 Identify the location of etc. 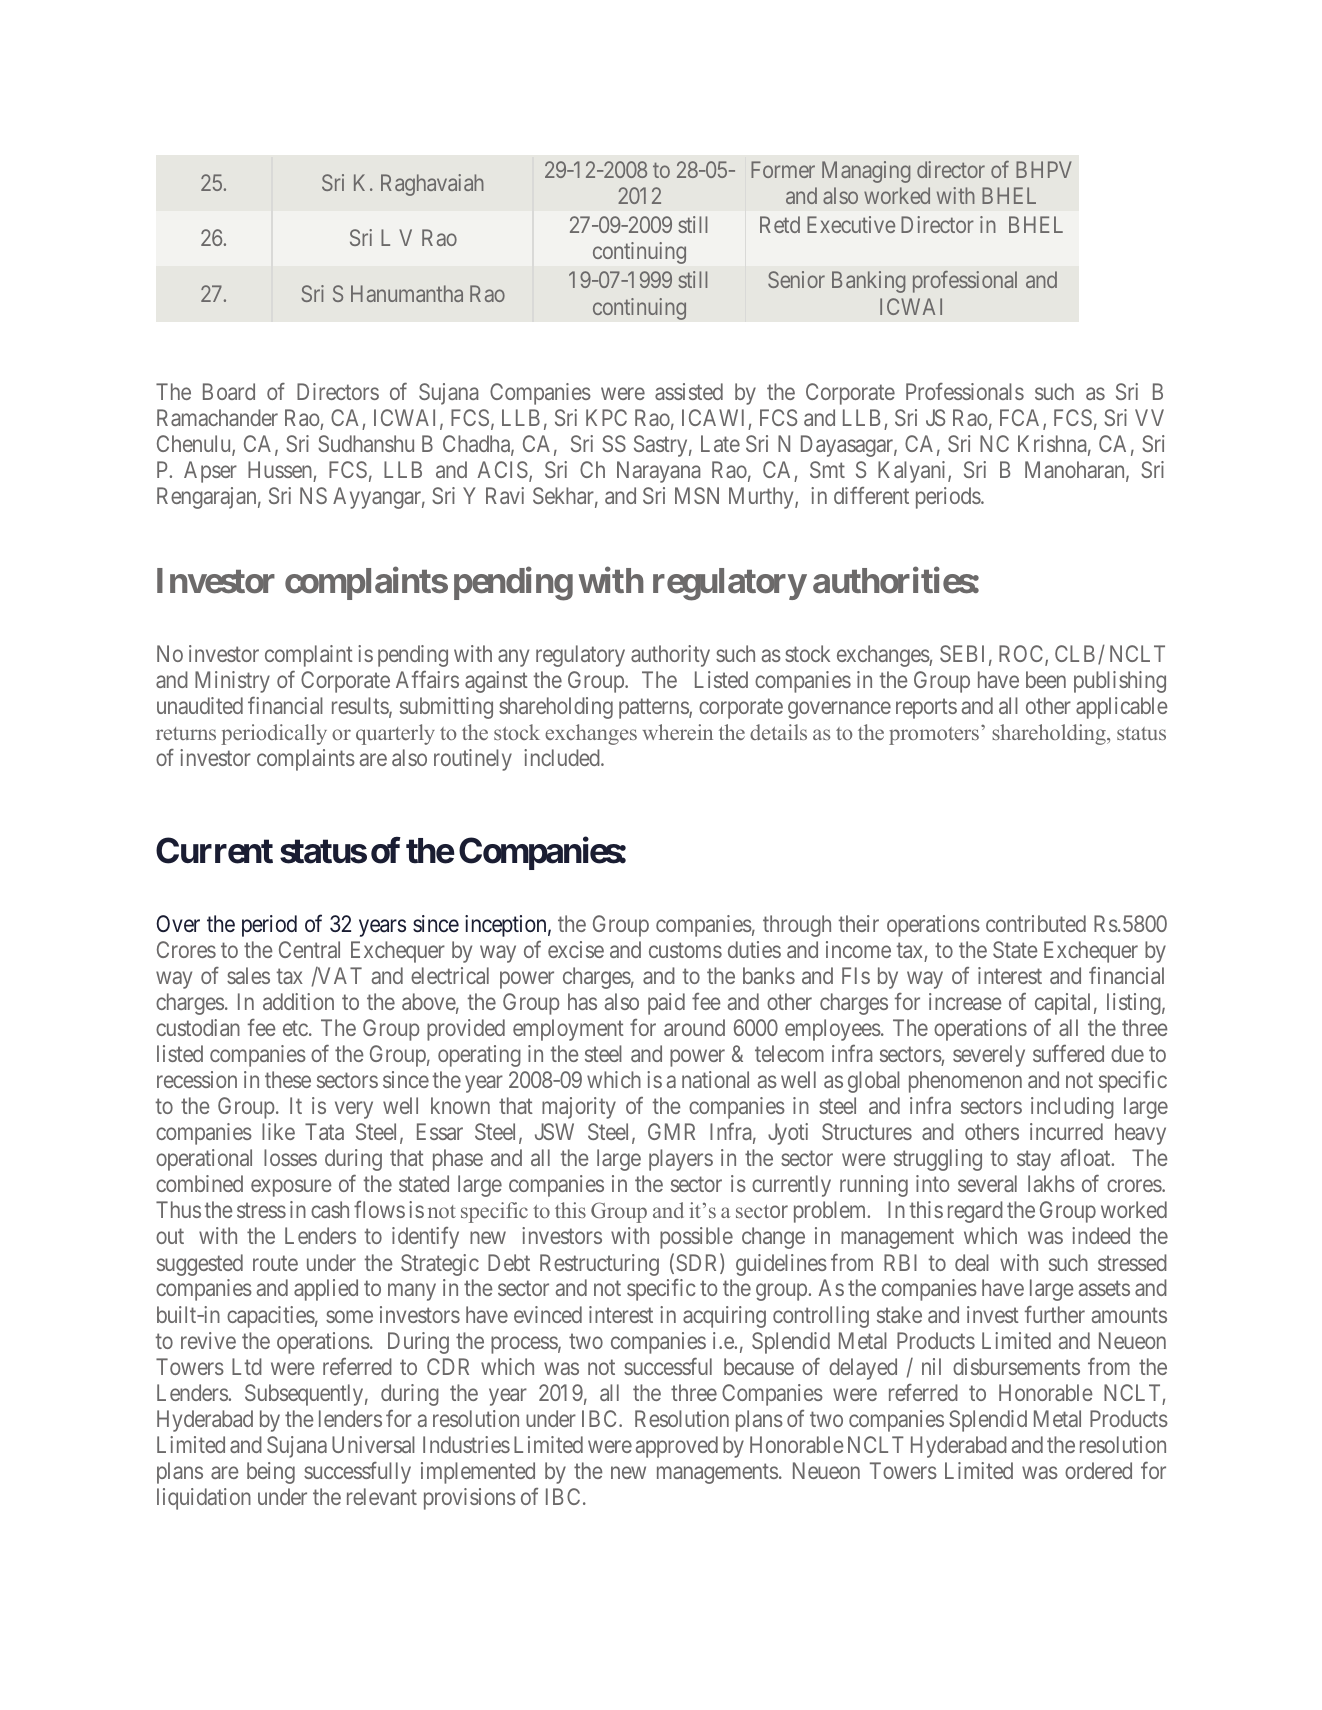
(295, 1028).
